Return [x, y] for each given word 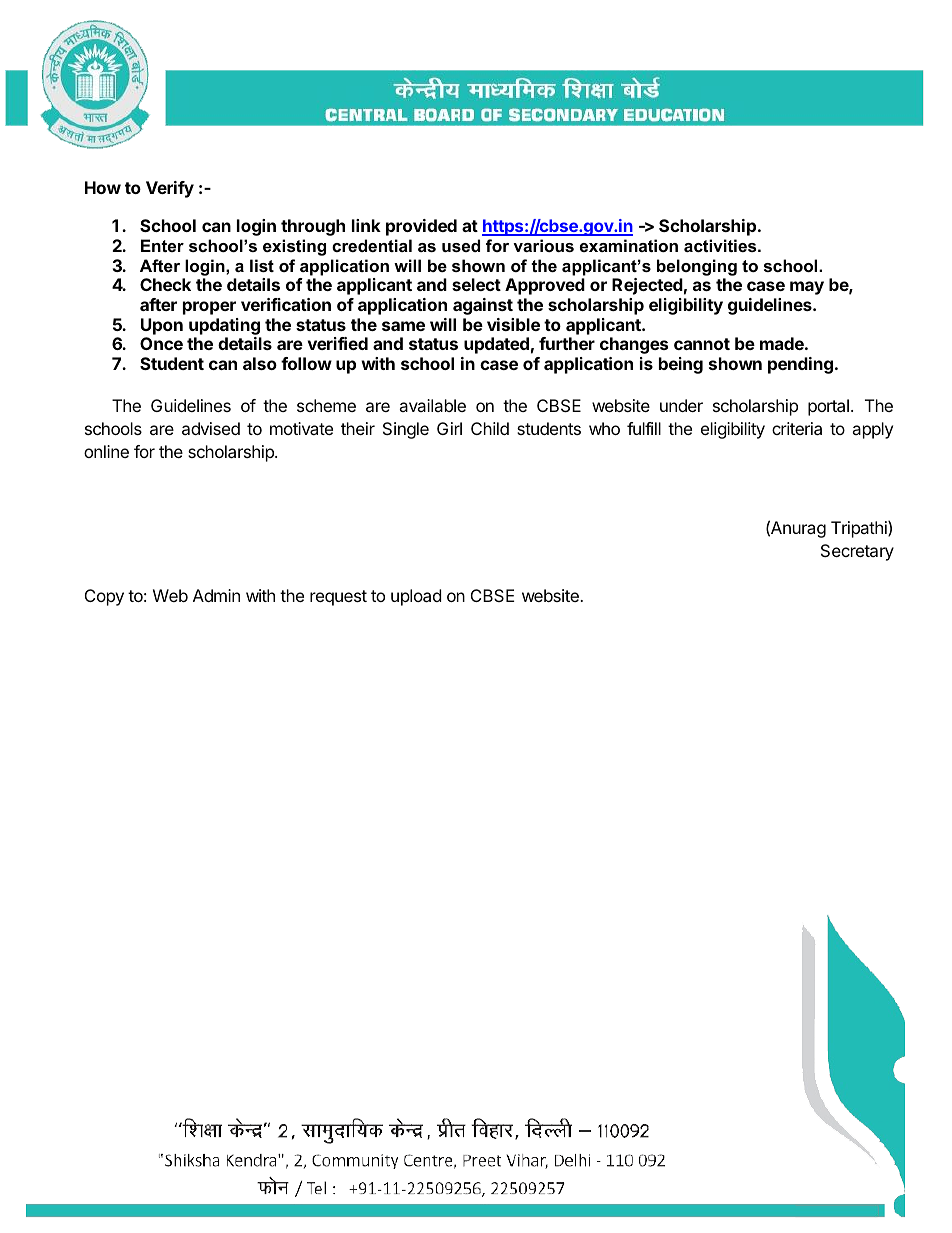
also [260, 363]
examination [629, 245]
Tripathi [860, 529]
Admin [216, 595]
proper [209, 308]
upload [416, 597]
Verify [170, 189]
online [106, 451]
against [483, 306]
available [432, 405]
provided [421, 227]
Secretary [857, 552]
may [807, 288]
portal [828, 407]
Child [490, 428]
